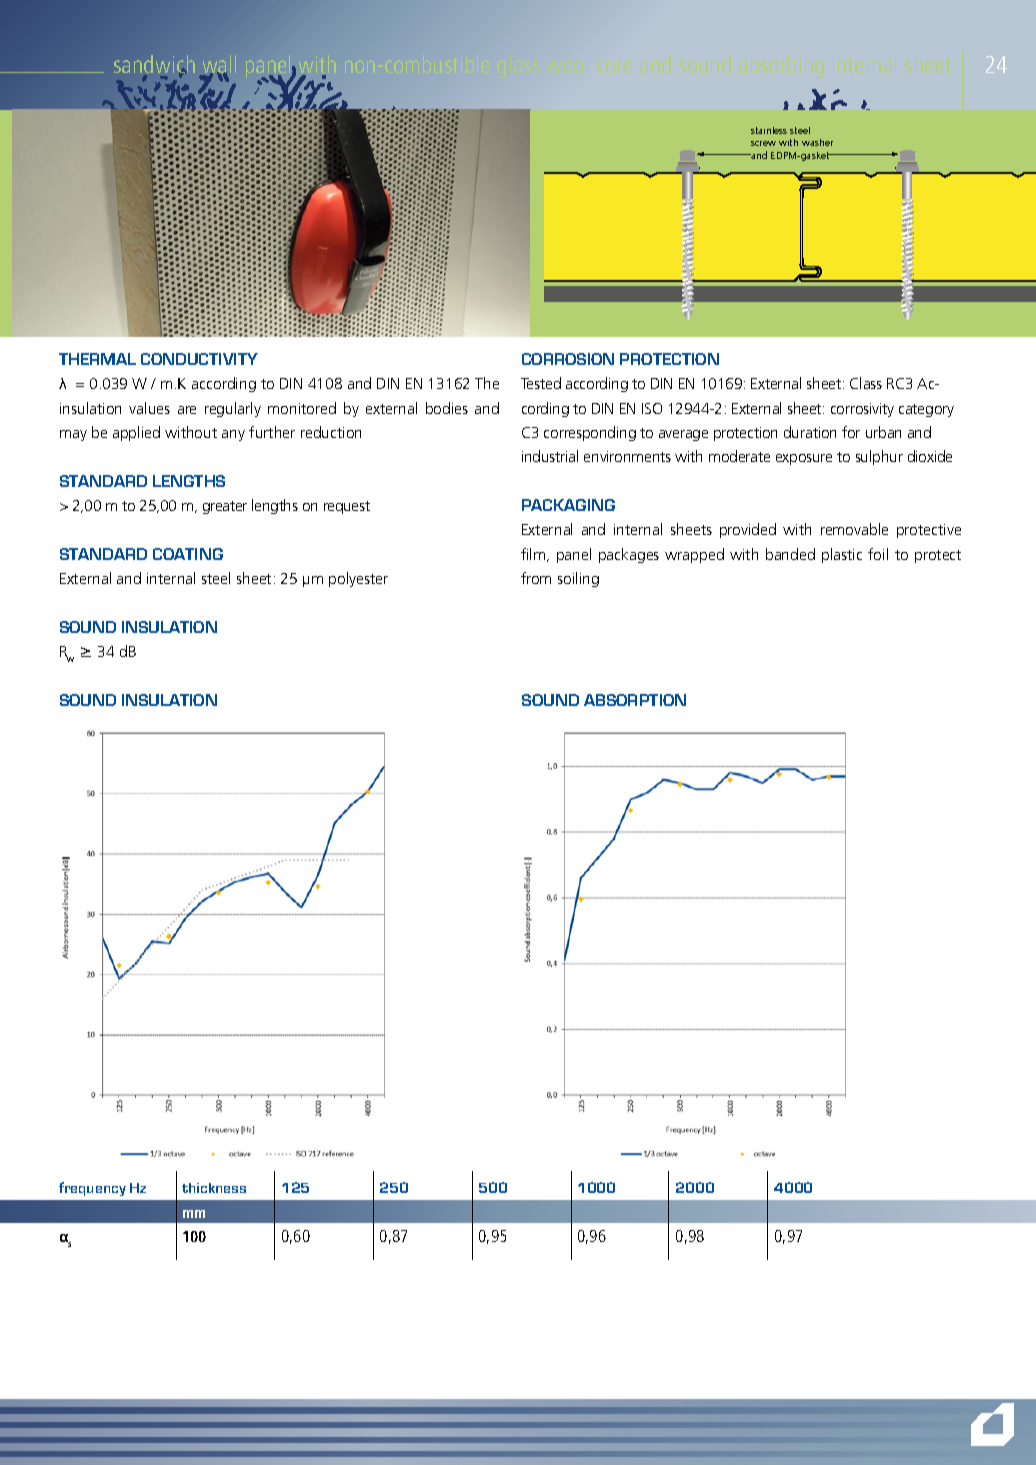 This page has height=1465, width=1036. I want to click on screw, so click(763, 143).
